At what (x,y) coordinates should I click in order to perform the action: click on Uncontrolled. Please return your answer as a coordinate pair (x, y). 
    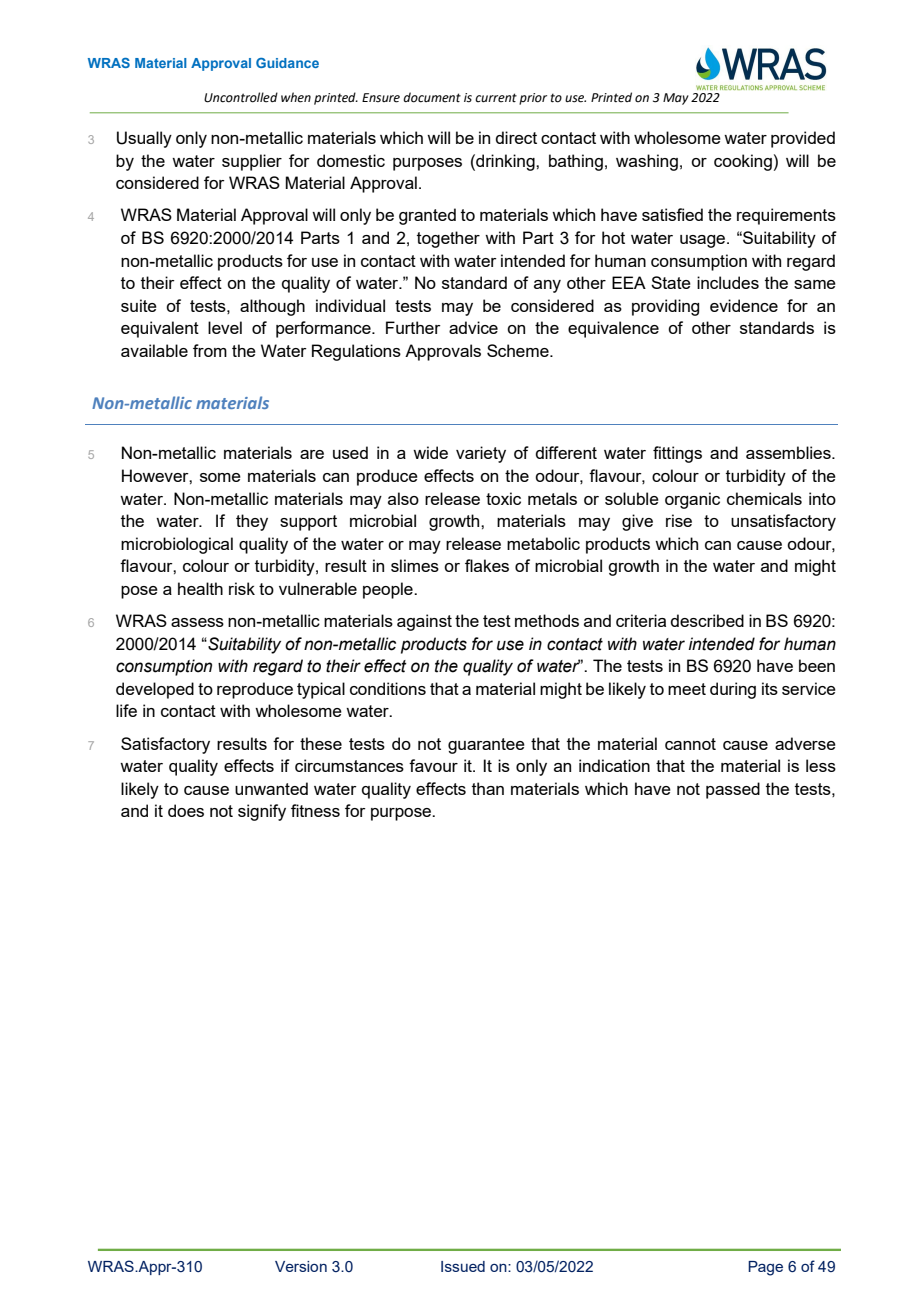
    Looking at the image, I should click on (241, 97).
